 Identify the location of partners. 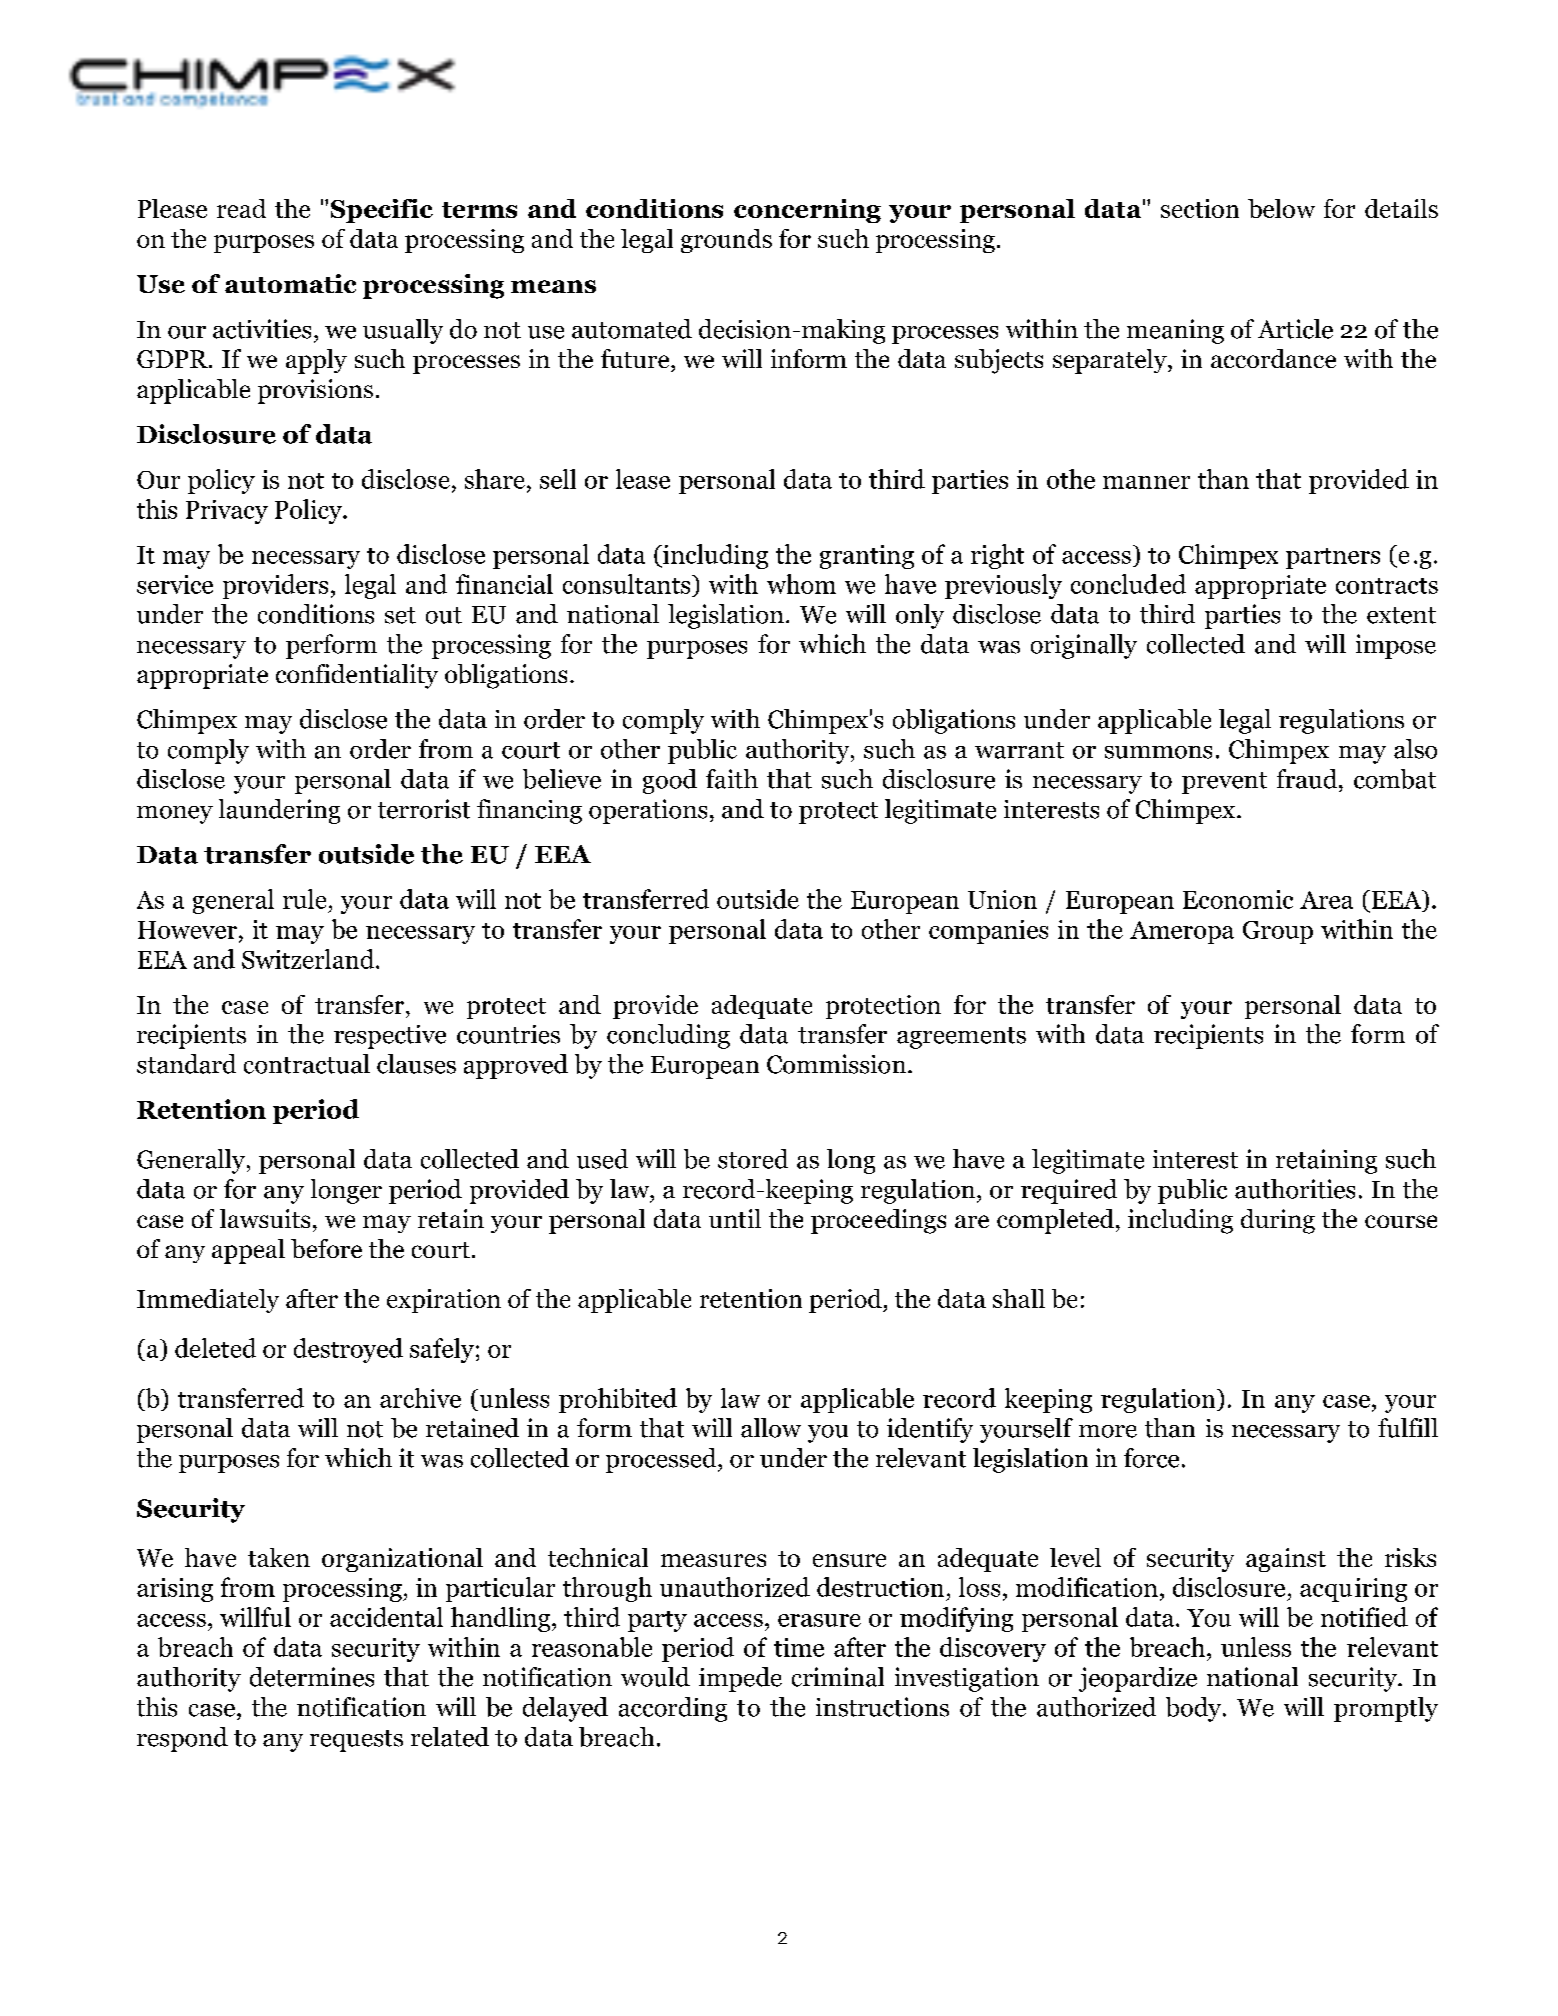
(1333, 558).
